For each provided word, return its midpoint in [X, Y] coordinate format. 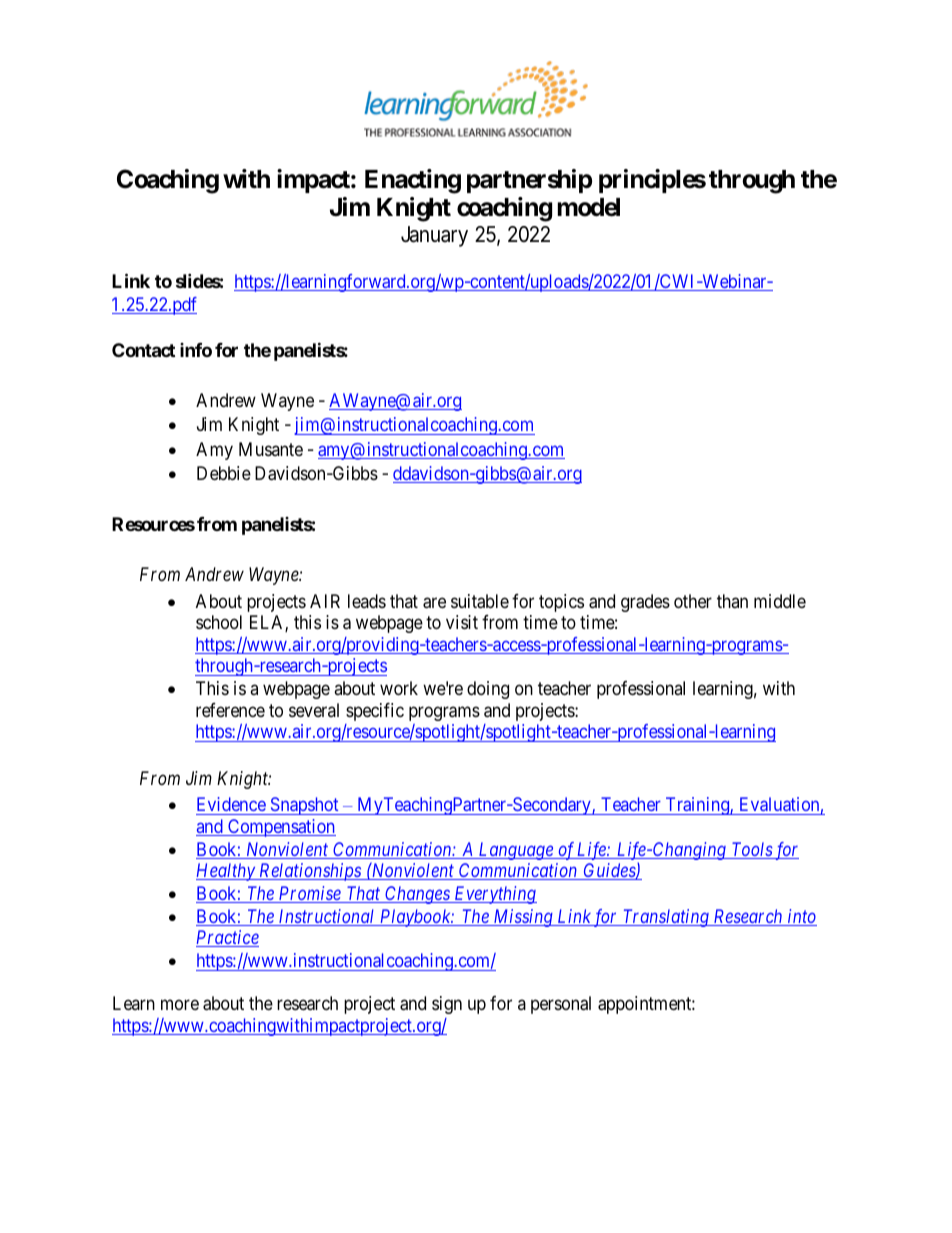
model [589, 207]
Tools [752, 850]
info [196, 350]
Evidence [231, 804]
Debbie [224, 473]
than [732, 601]
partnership [529, 181]
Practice [227, 938]
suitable [480, 601]
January [434, 236]
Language [515, 851]
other [693, 601]
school [219, 622]
